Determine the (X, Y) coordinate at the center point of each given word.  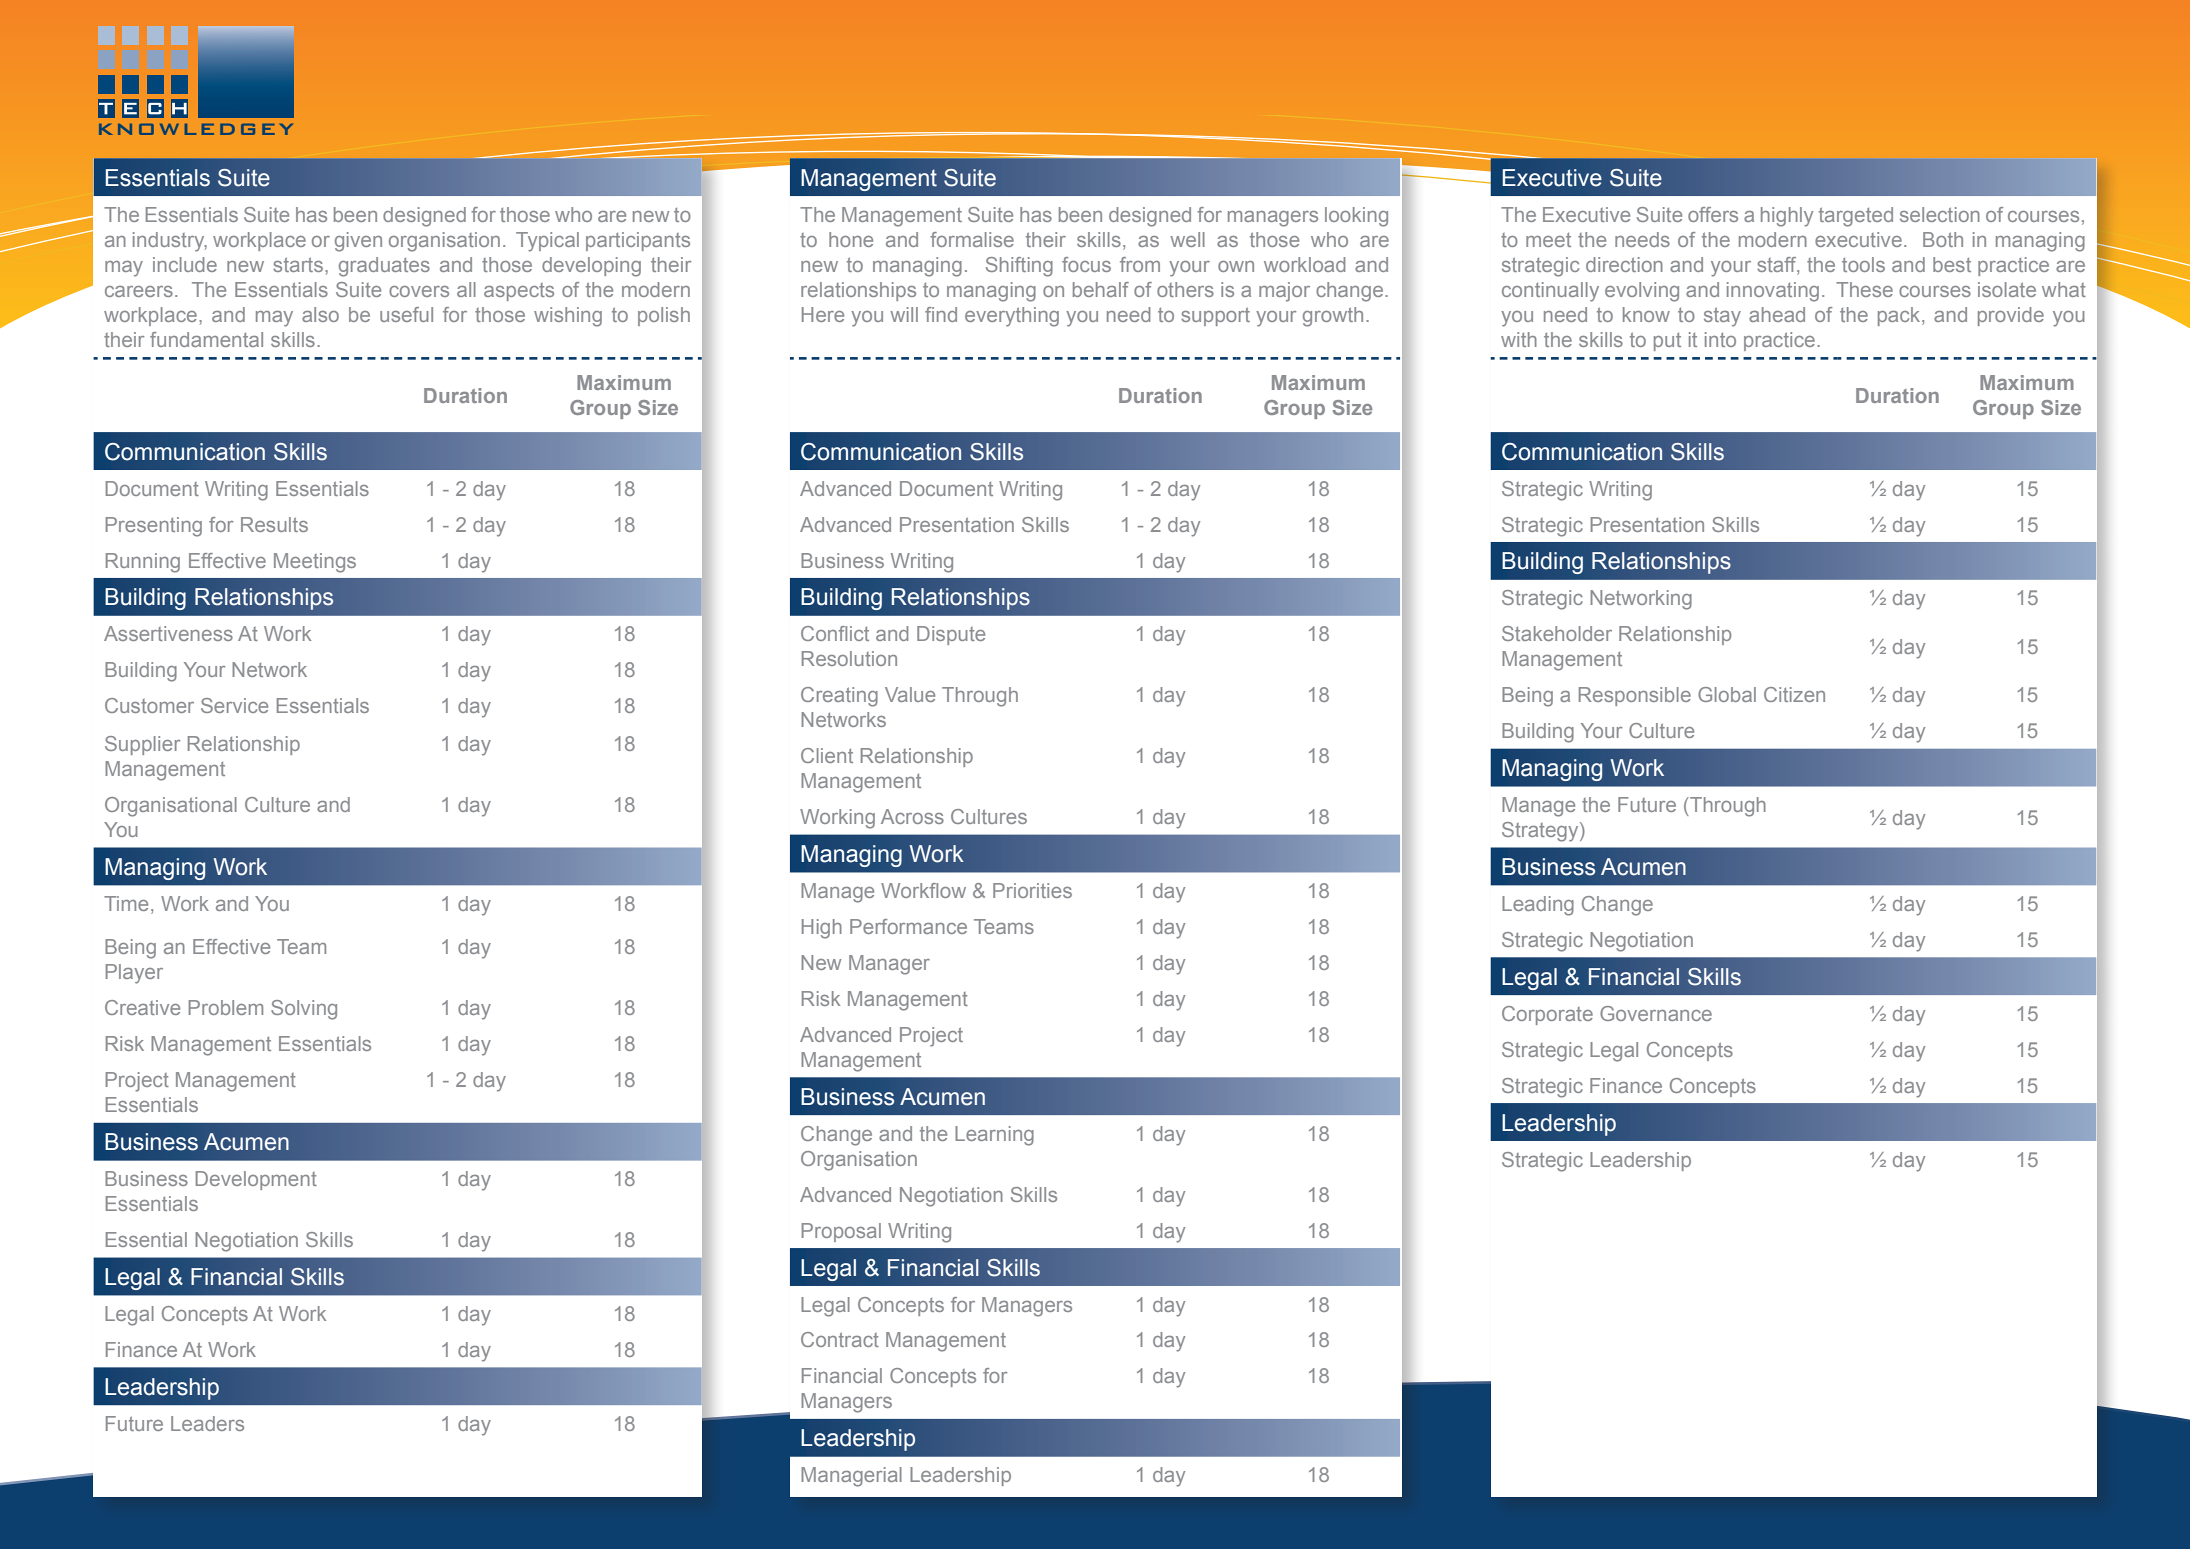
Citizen (1794, 694)
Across (912, 816)
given (358, 242)
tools (1863, 264)
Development (256, 1180)
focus (1086, 264)
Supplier (142, 745)
